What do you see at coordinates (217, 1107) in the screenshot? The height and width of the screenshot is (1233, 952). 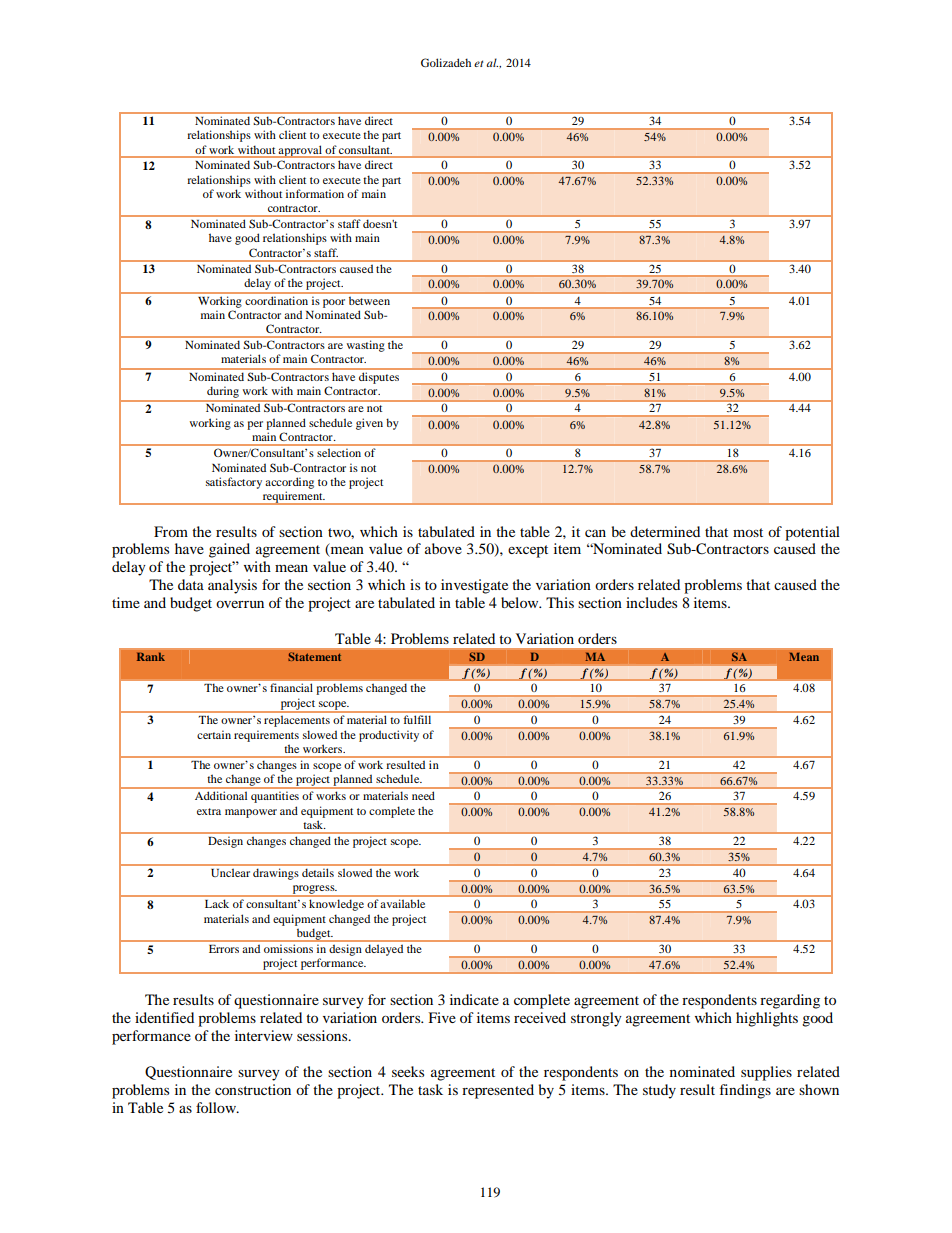 I see `follow` at bounding box center [217, 1107].
